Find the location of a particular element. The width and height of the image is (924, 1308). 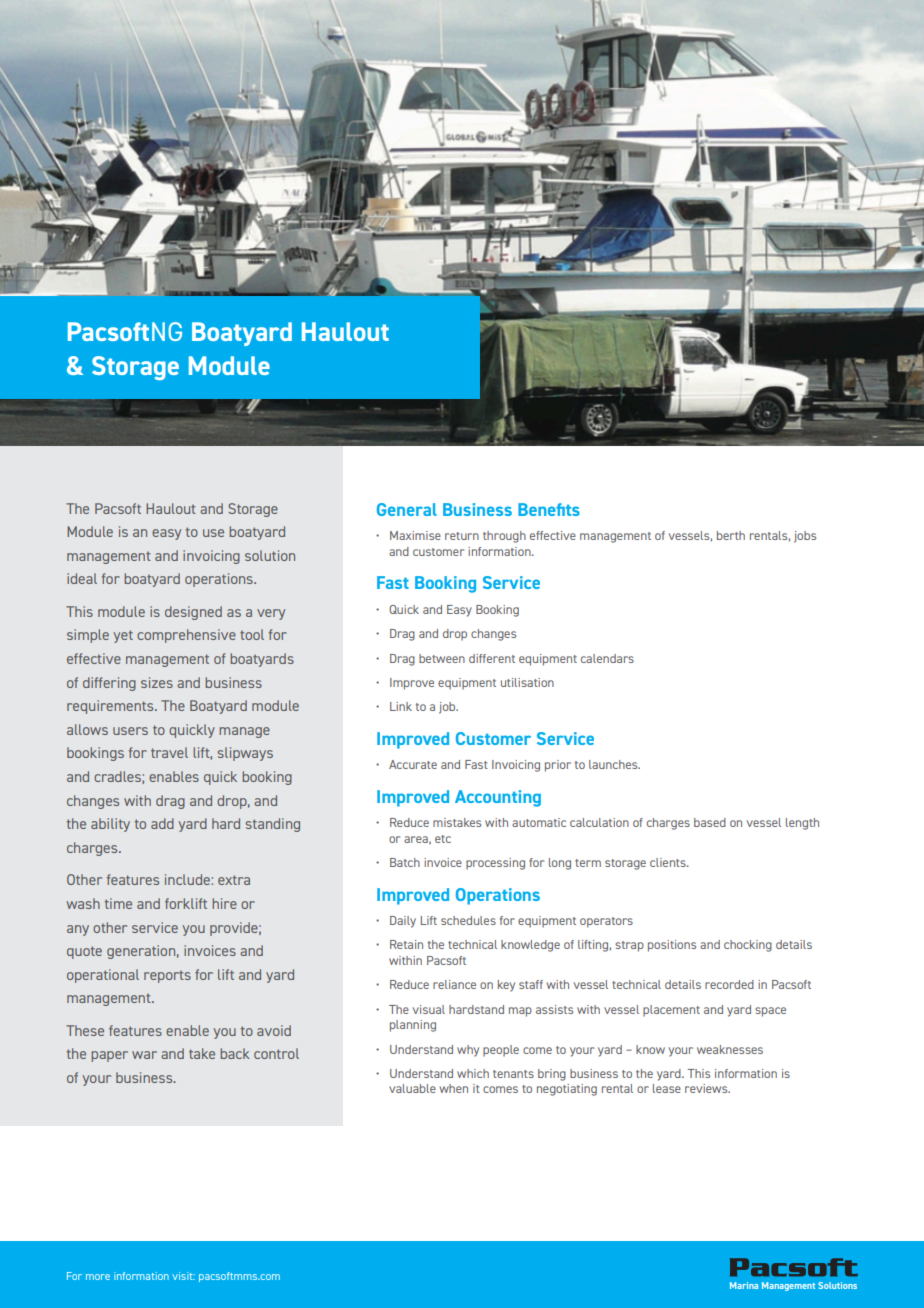

return is located at coordinates (462, 536).
